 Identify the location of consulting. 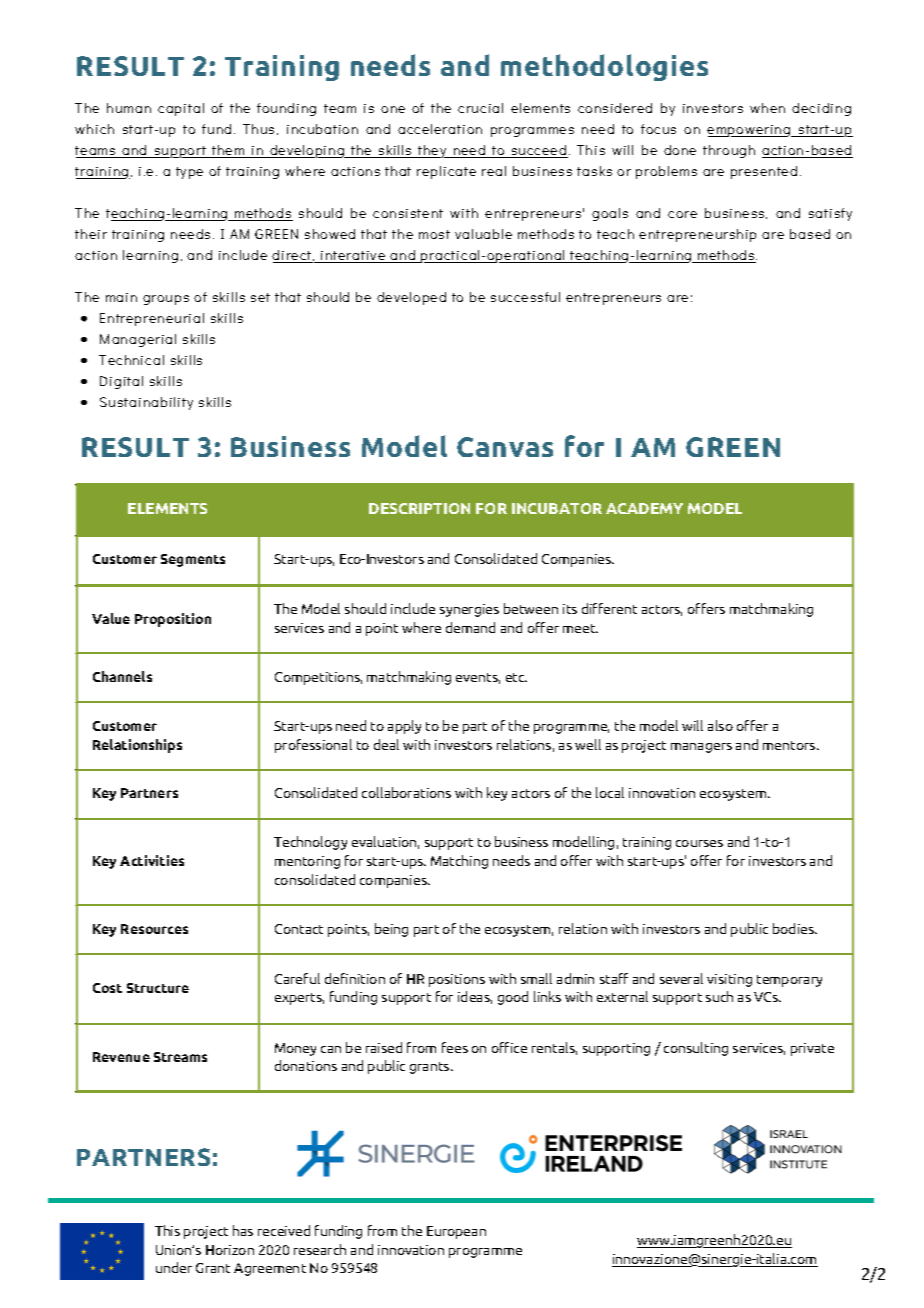
(696, 1049).
